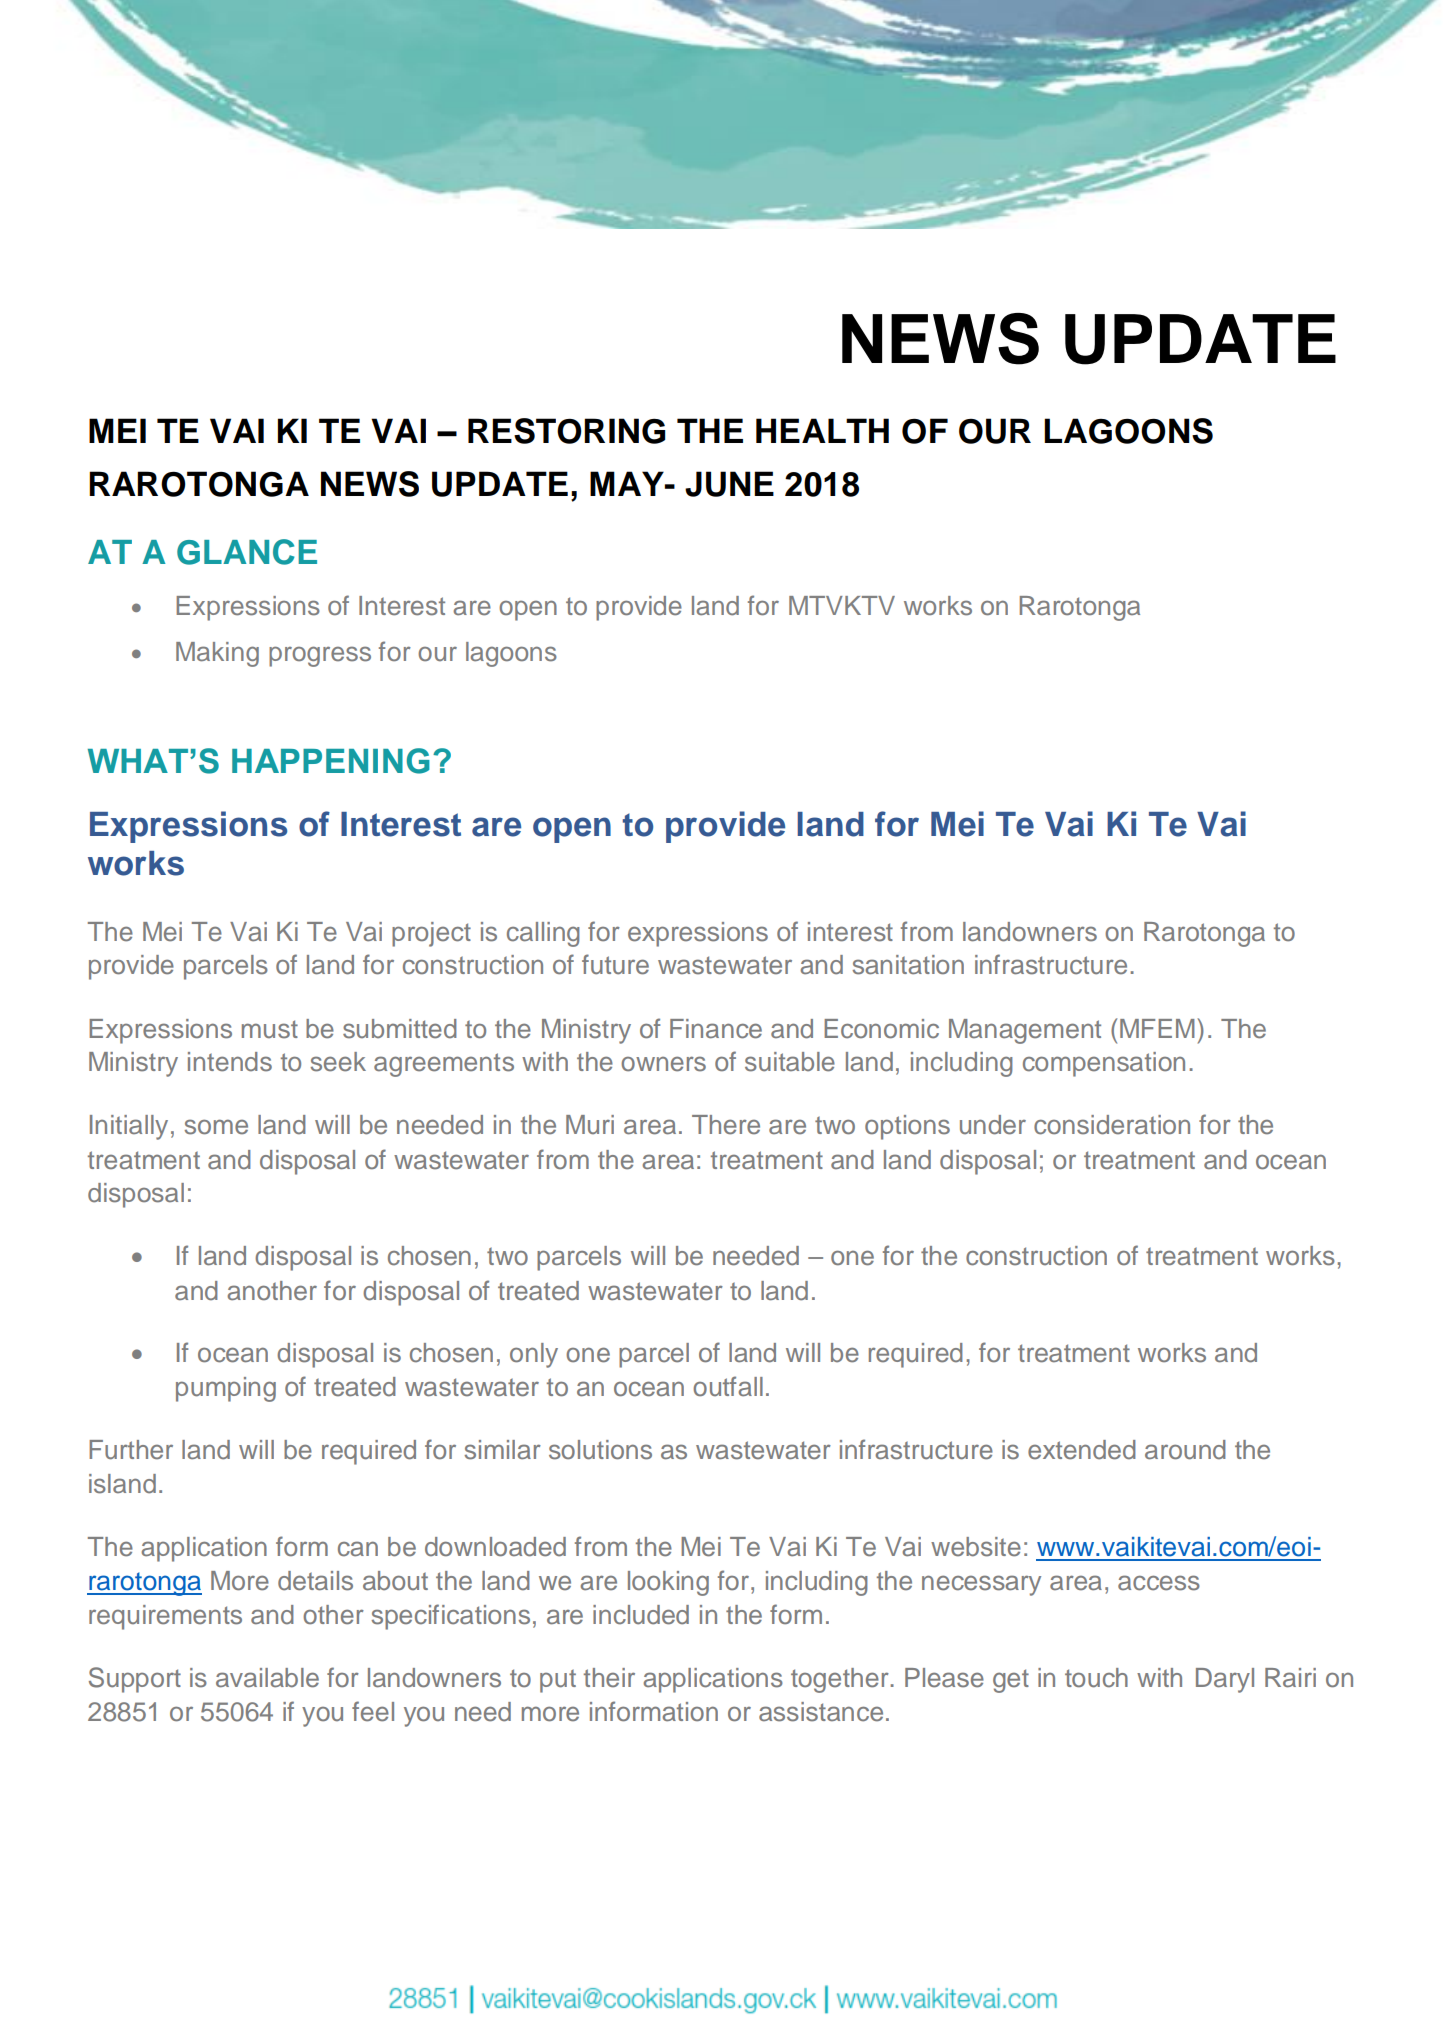  I want to click on intends, so click(230, 1062).
